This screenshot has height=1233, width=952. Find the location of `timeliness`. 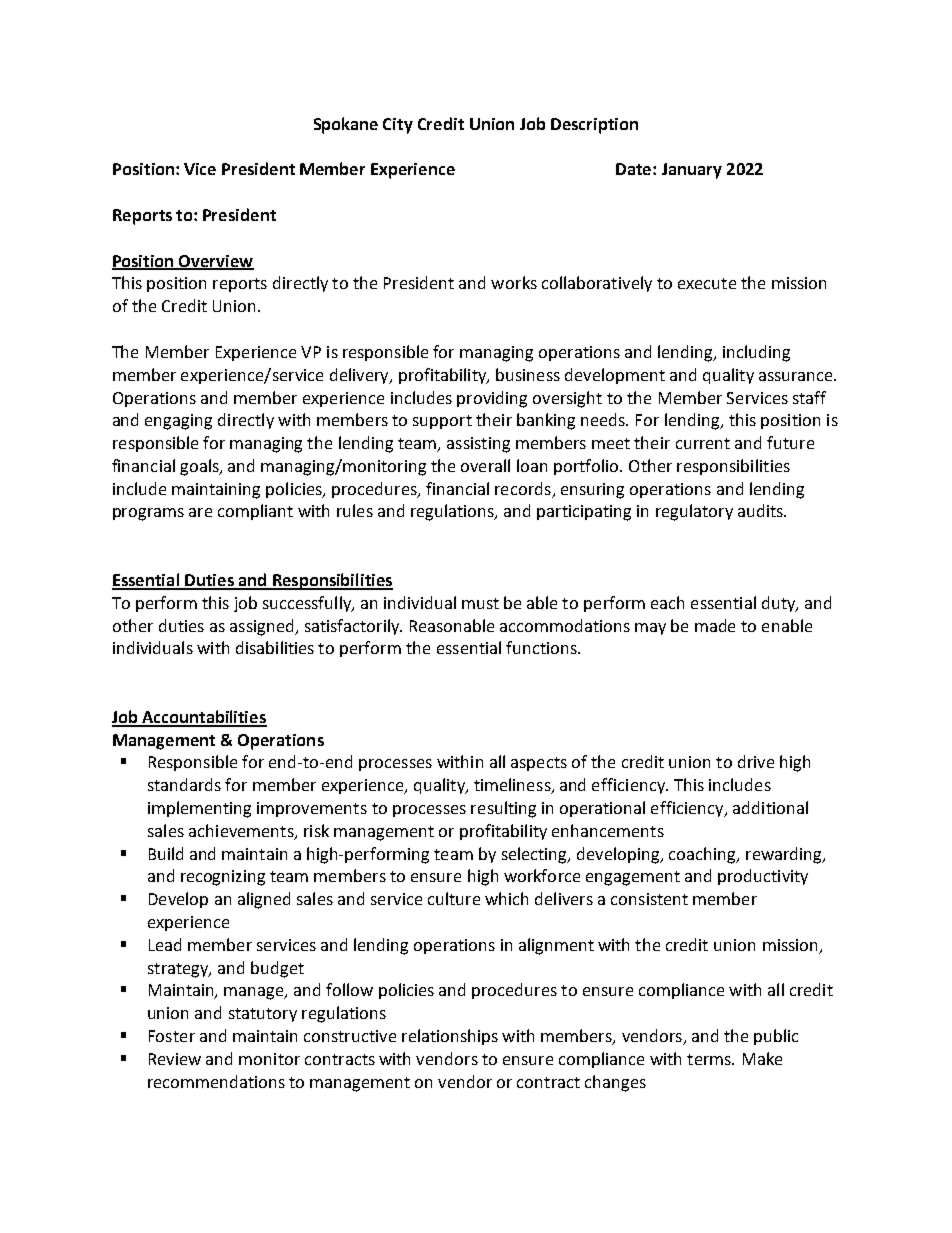

timeliness is located at coordinates (513, 786).
